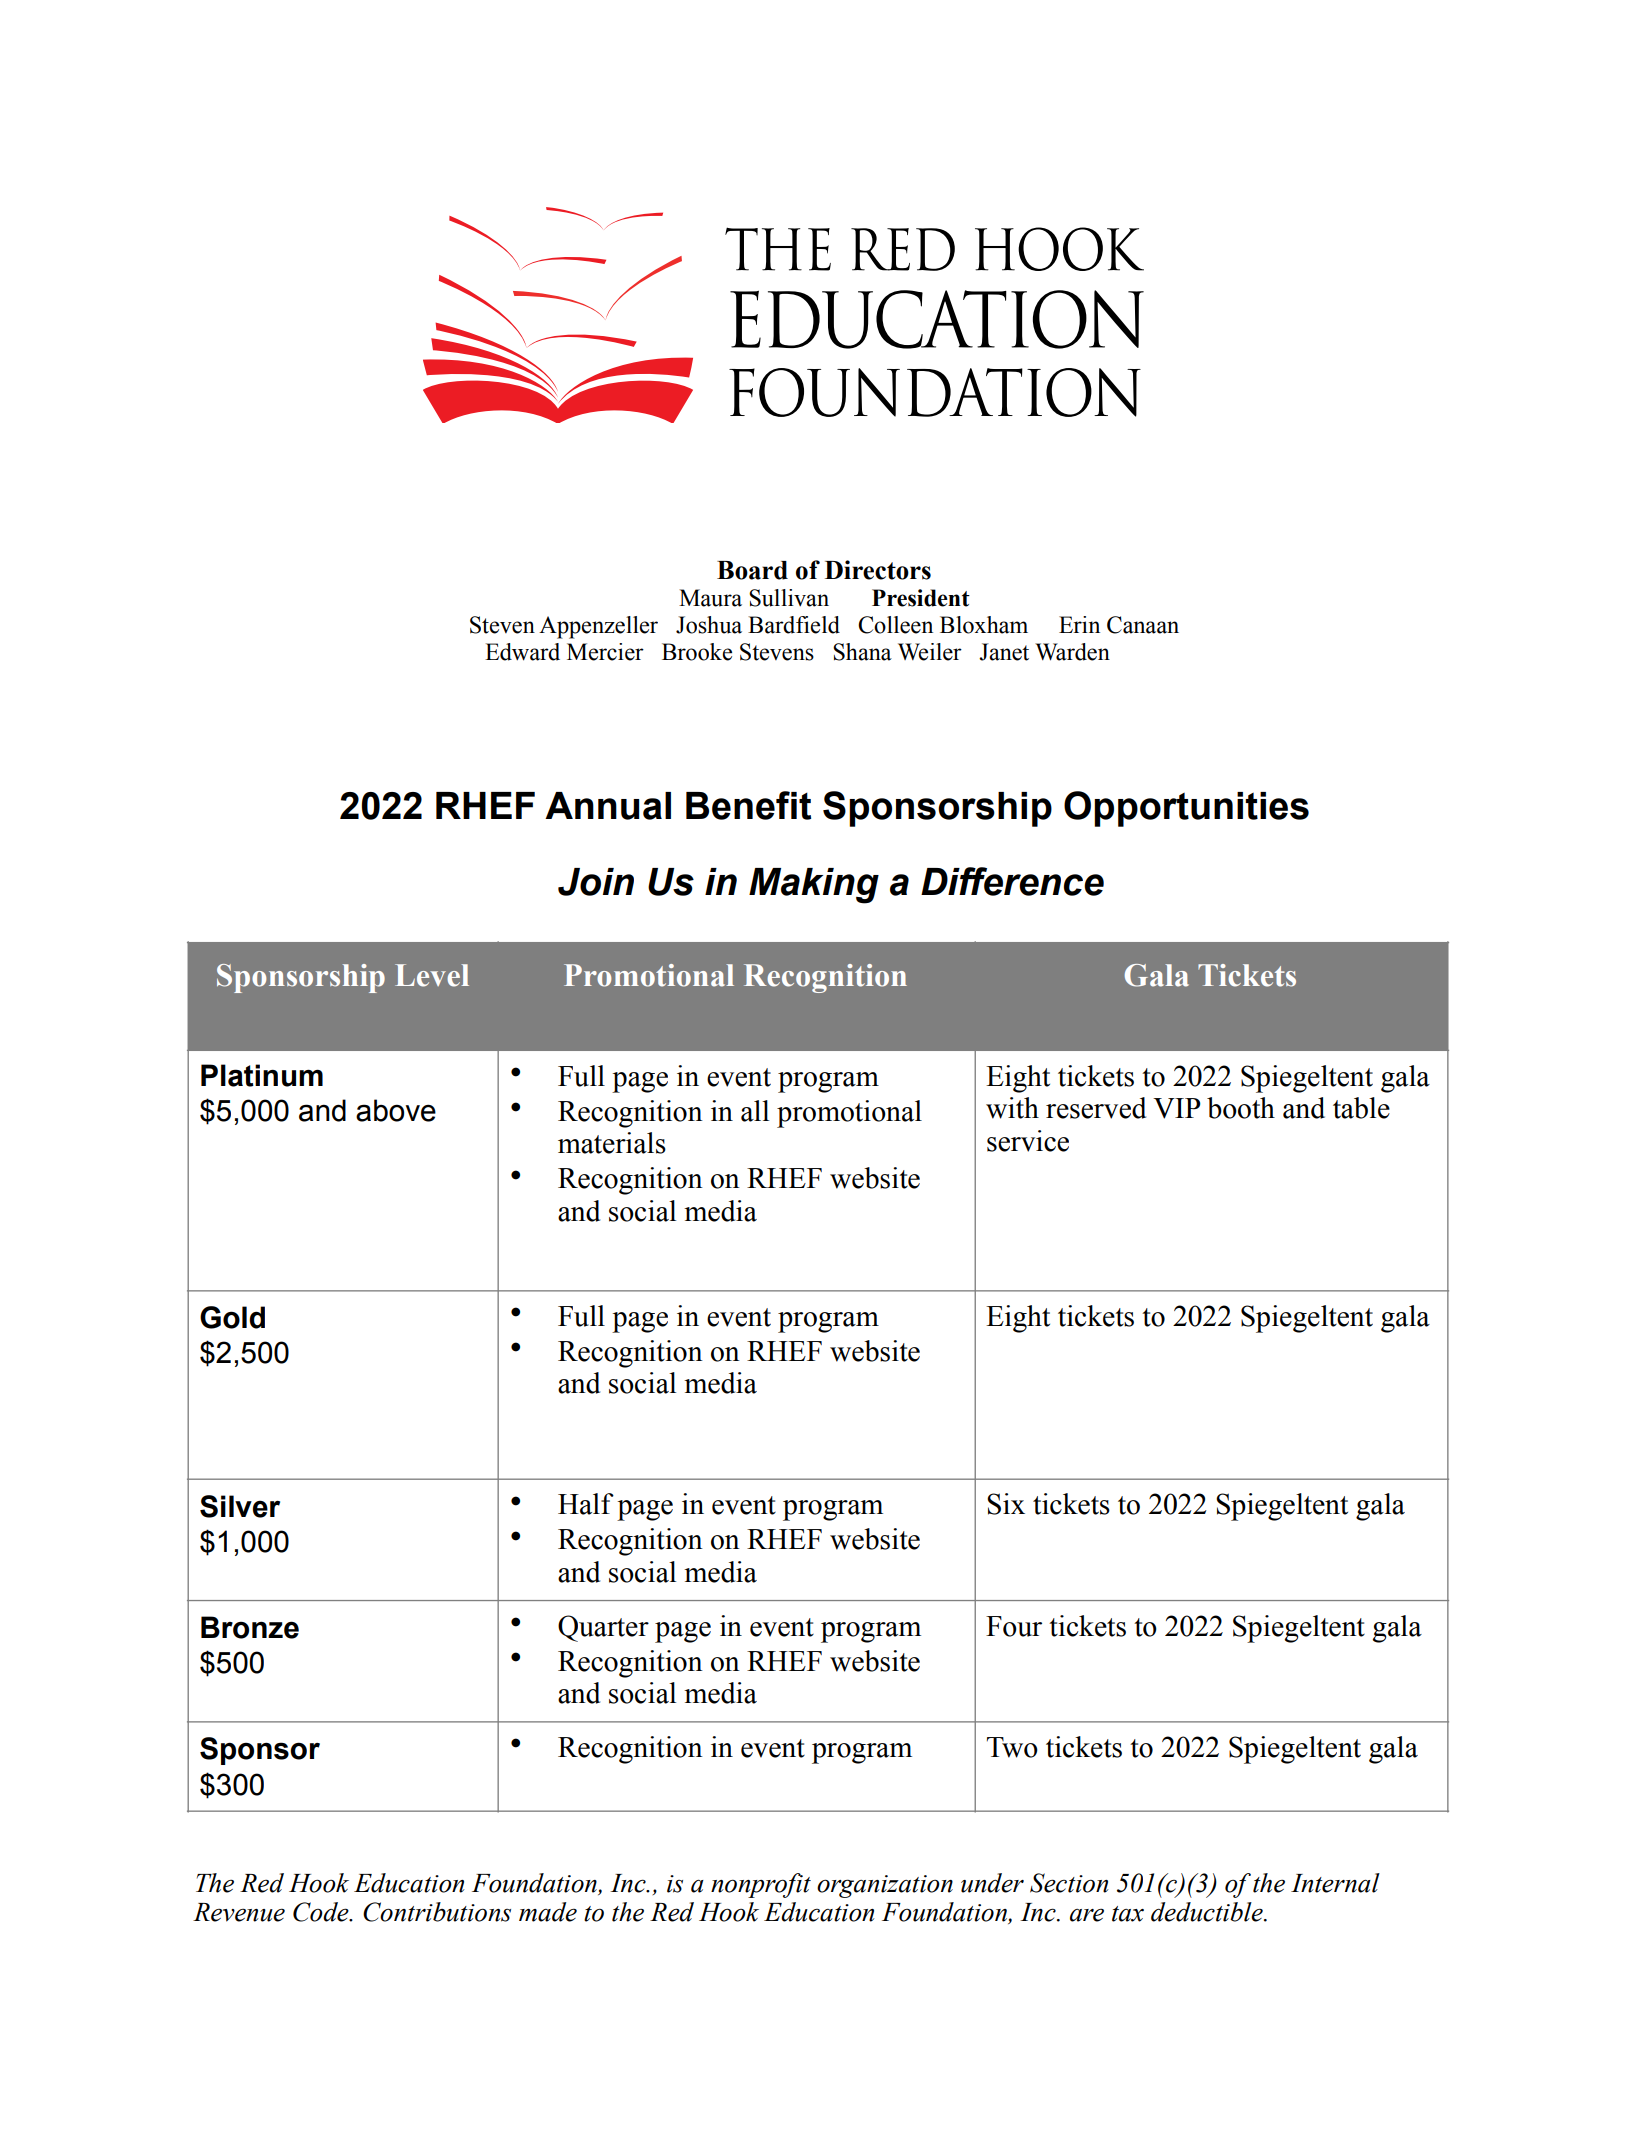 The height and width of the document is (2134, 1649). What do you see at coordinates (232, 1317) in the document?
I see `Gold` at bounding box center [232, 1317].
